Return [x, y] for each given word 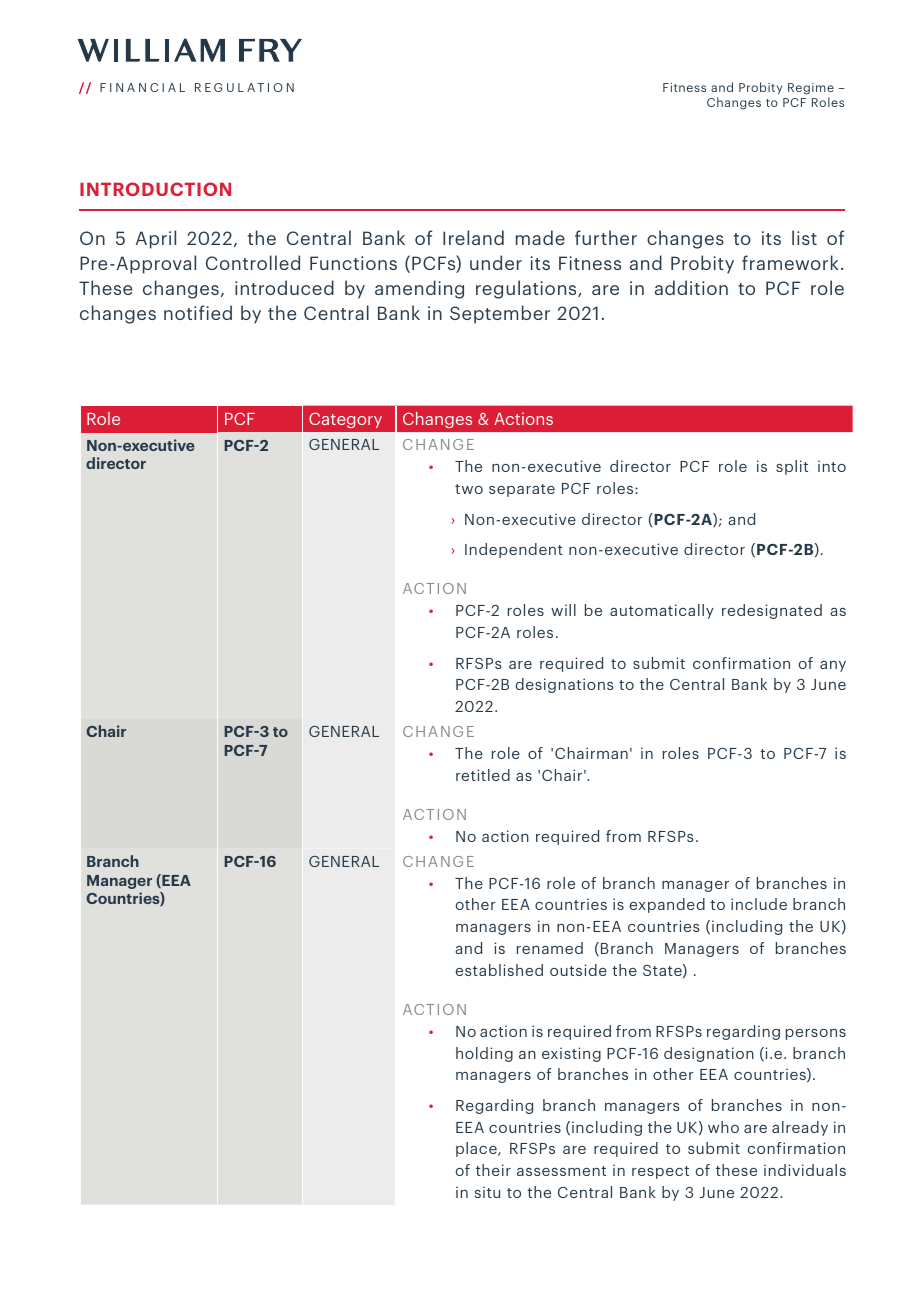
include [759, 904]
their [493, 1170]
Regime [811, 89]
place [477, 1149]
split [792, 467]
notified [198, 312]
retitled [483, 775]
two [469, 489]
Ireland [473, 237]
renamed [550, 948]
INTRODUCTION [155, 189]
